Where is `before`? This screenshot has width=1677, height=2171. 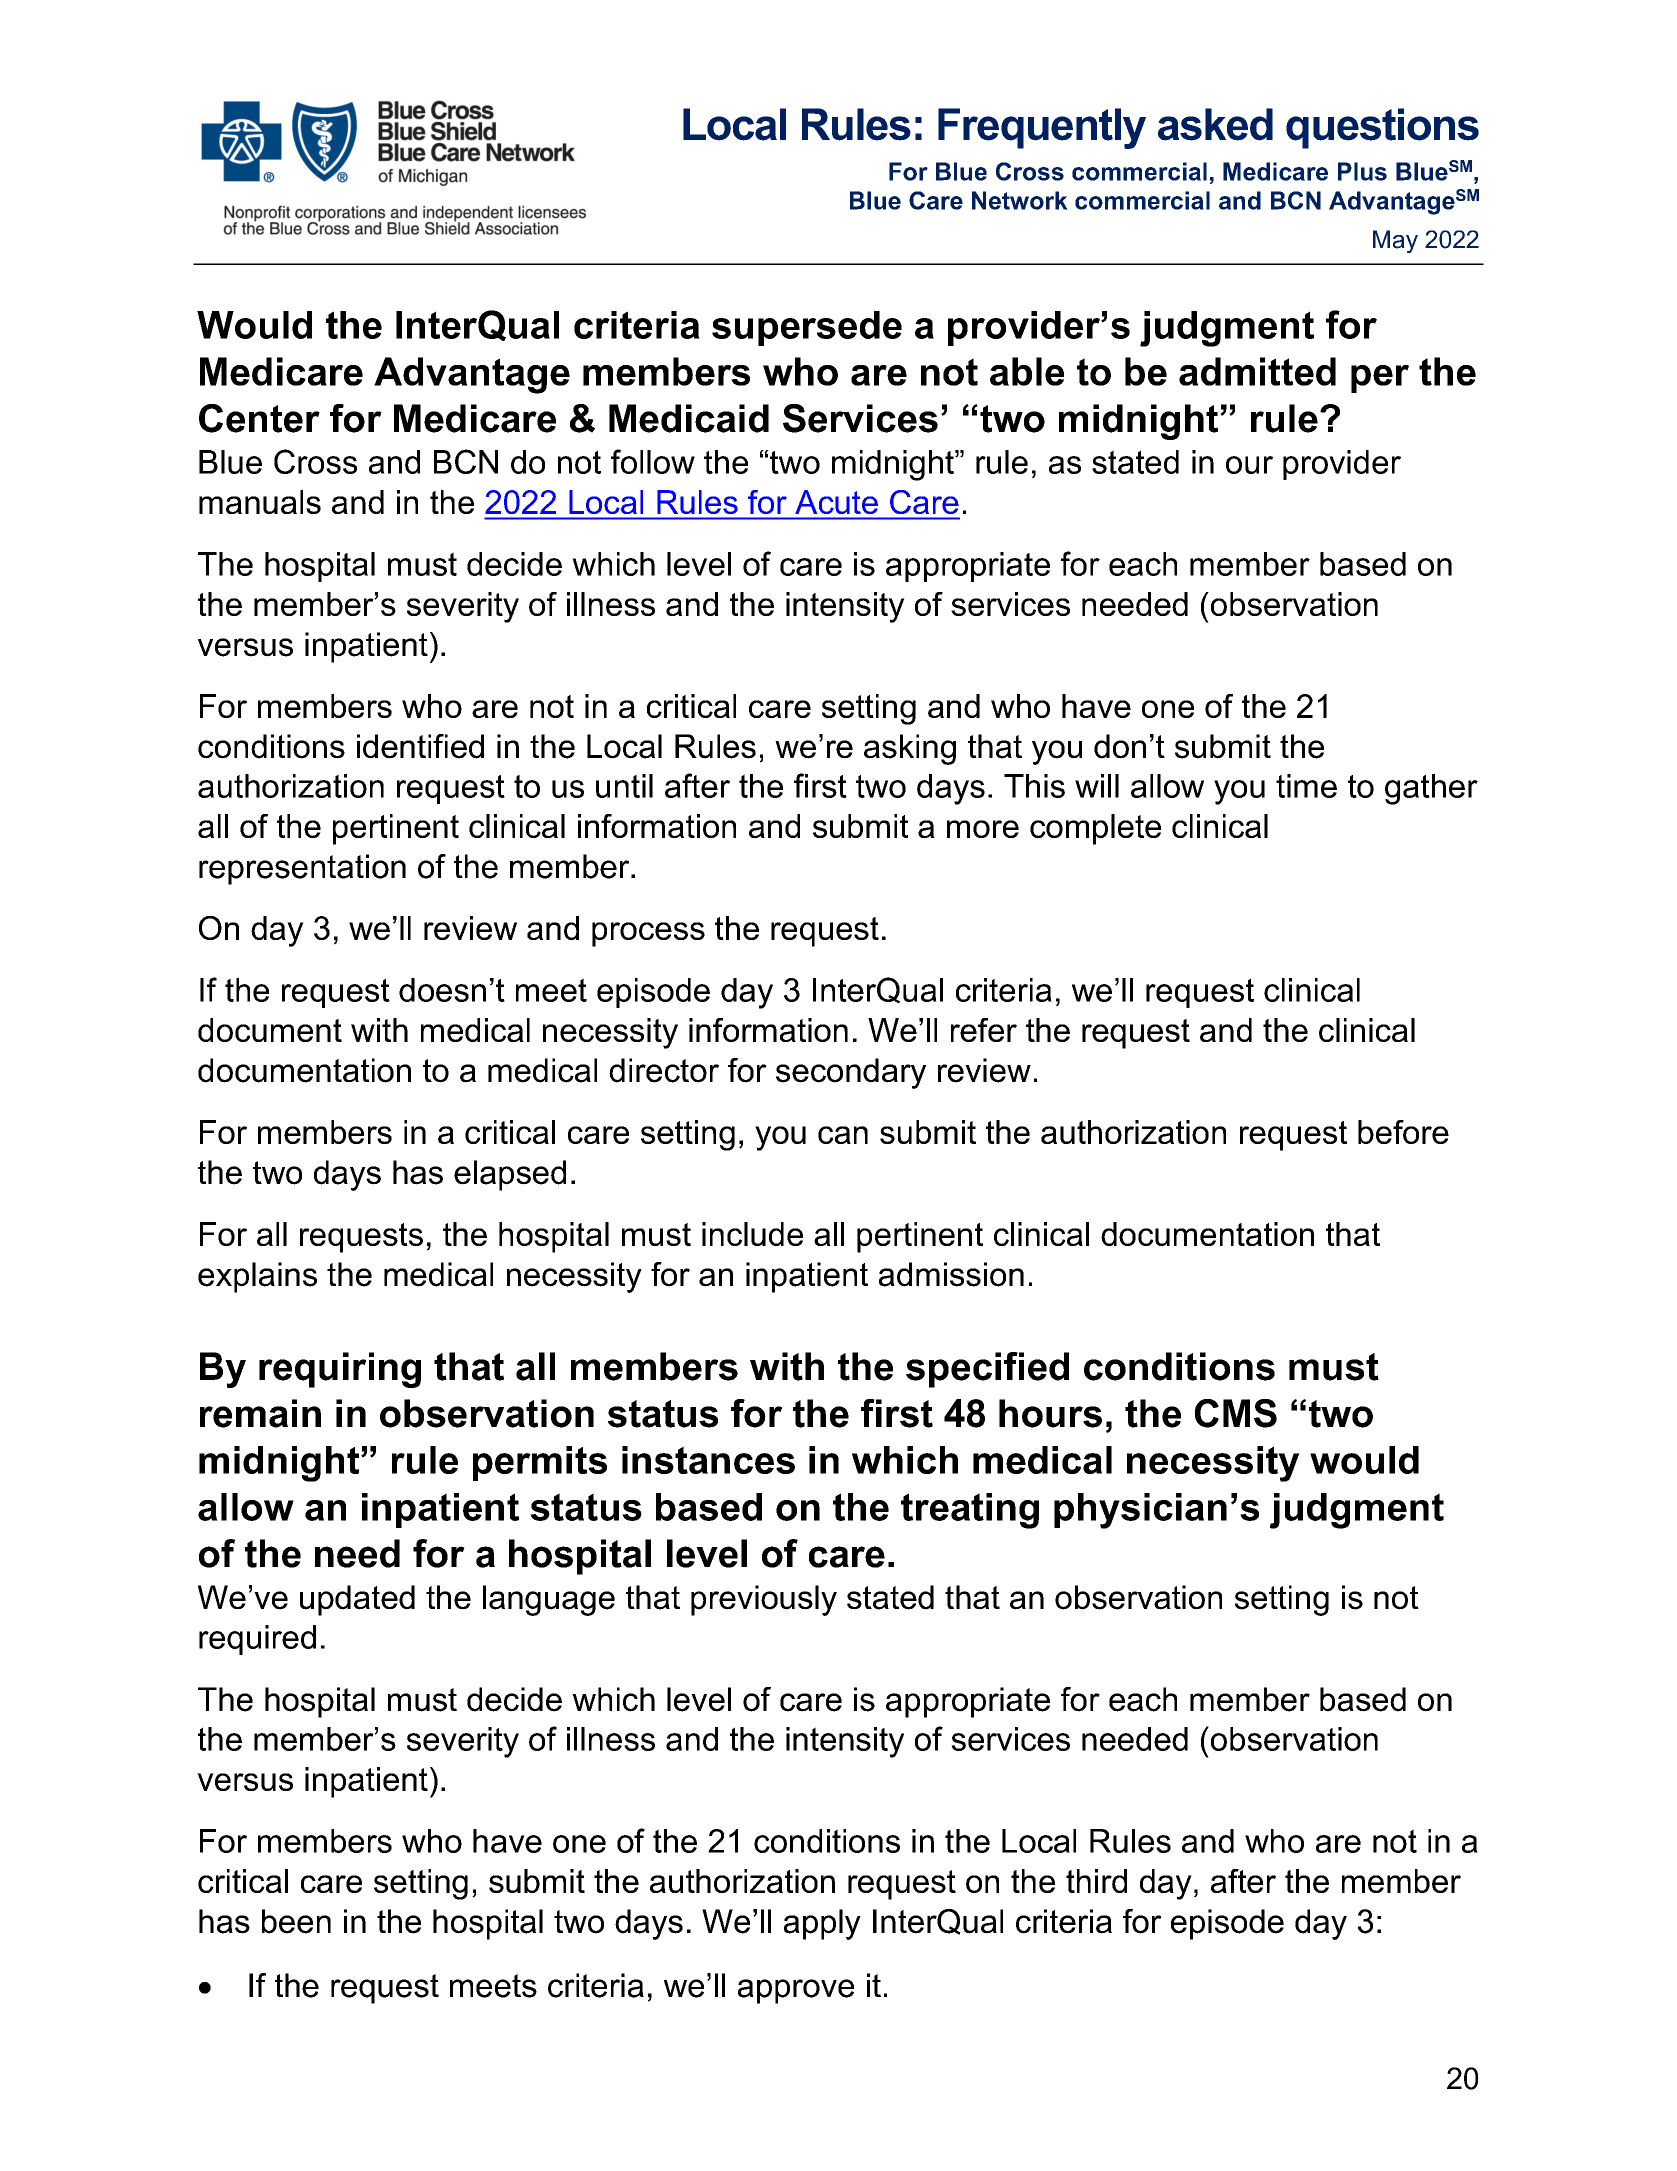
before is located at coordinates (1403, 1132).
